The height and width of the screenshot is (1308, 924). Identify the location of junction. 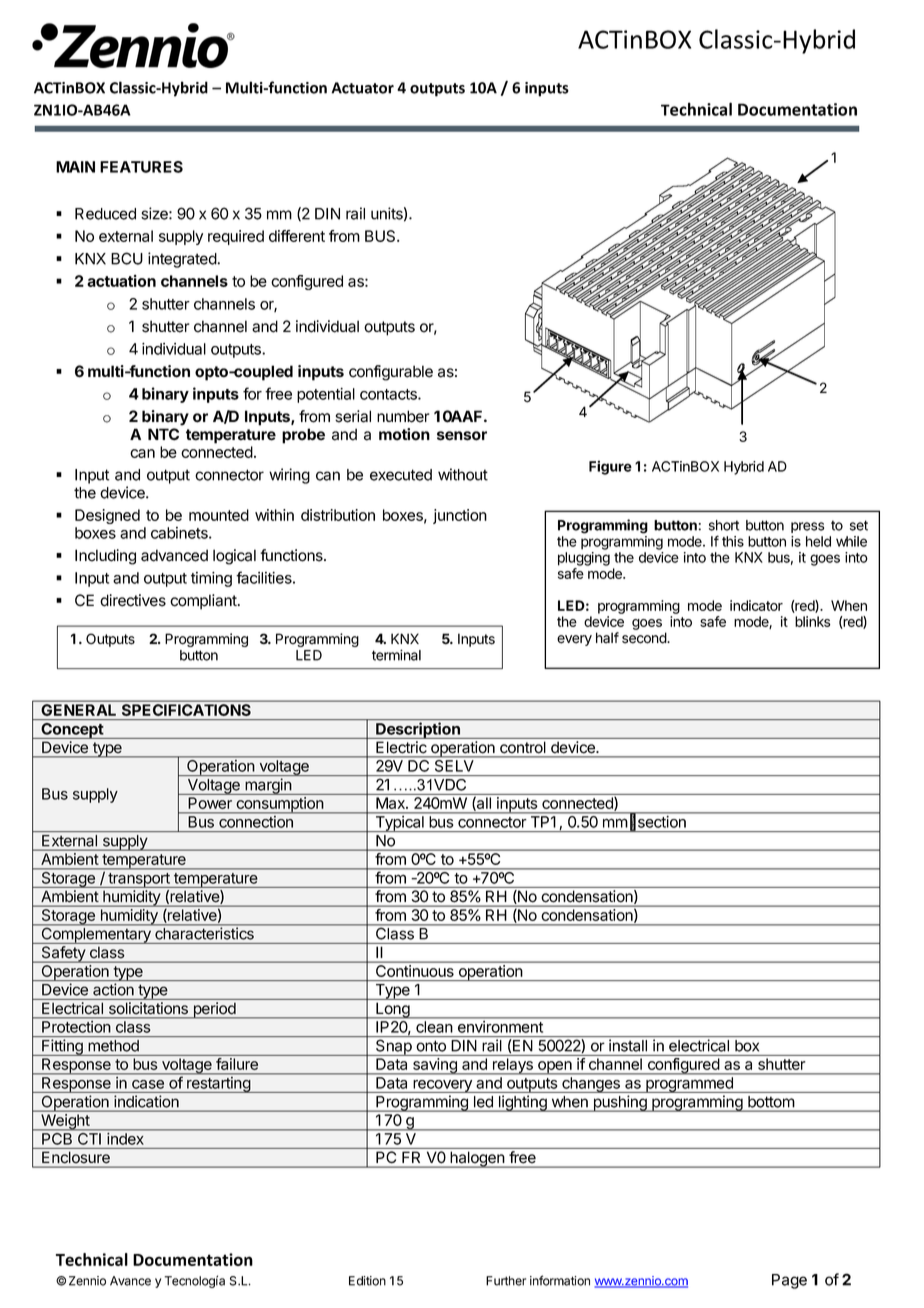
(460, 516).
